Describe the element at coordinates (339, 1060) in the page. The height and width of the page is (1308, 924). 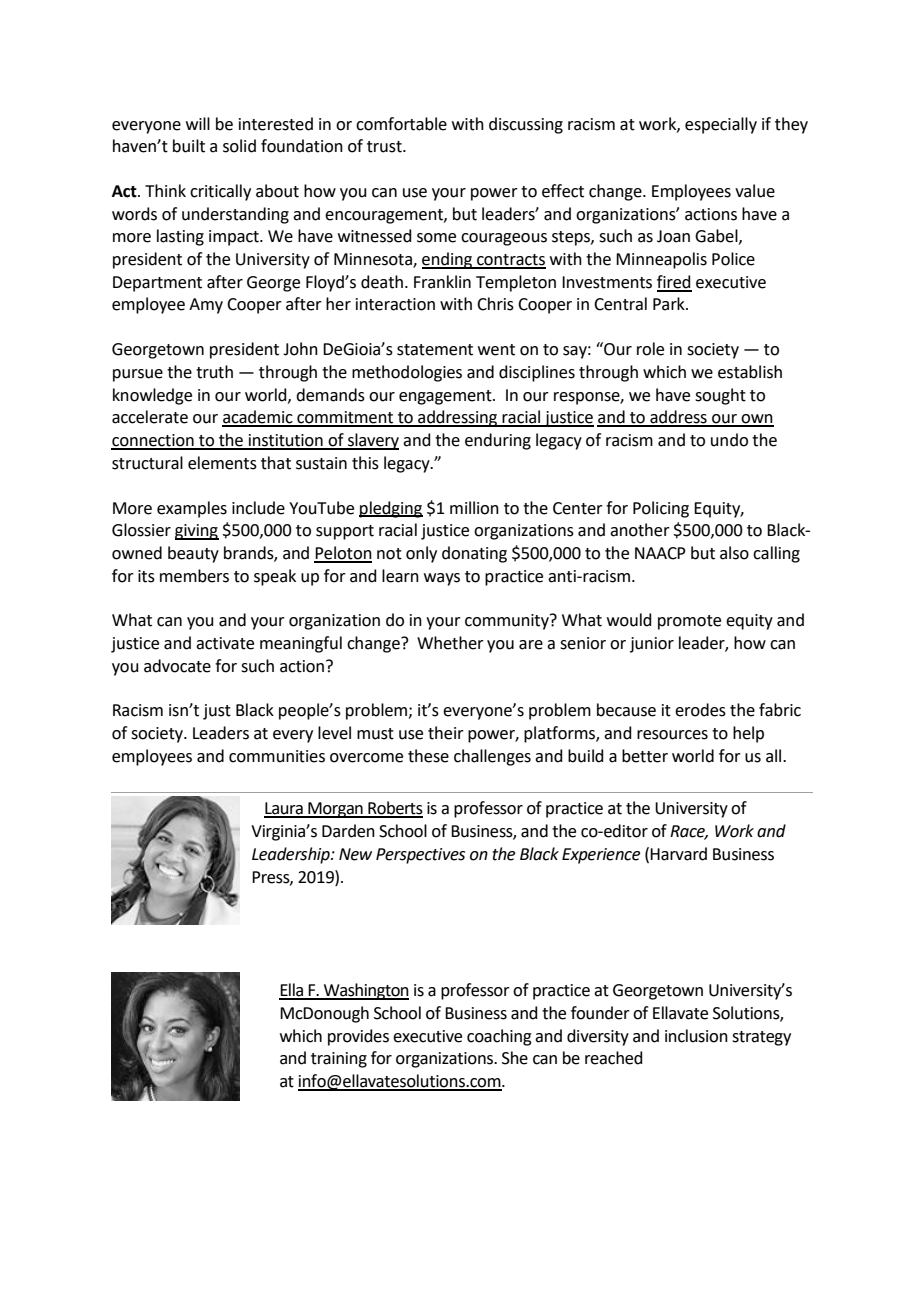
I see `training` at that location.
